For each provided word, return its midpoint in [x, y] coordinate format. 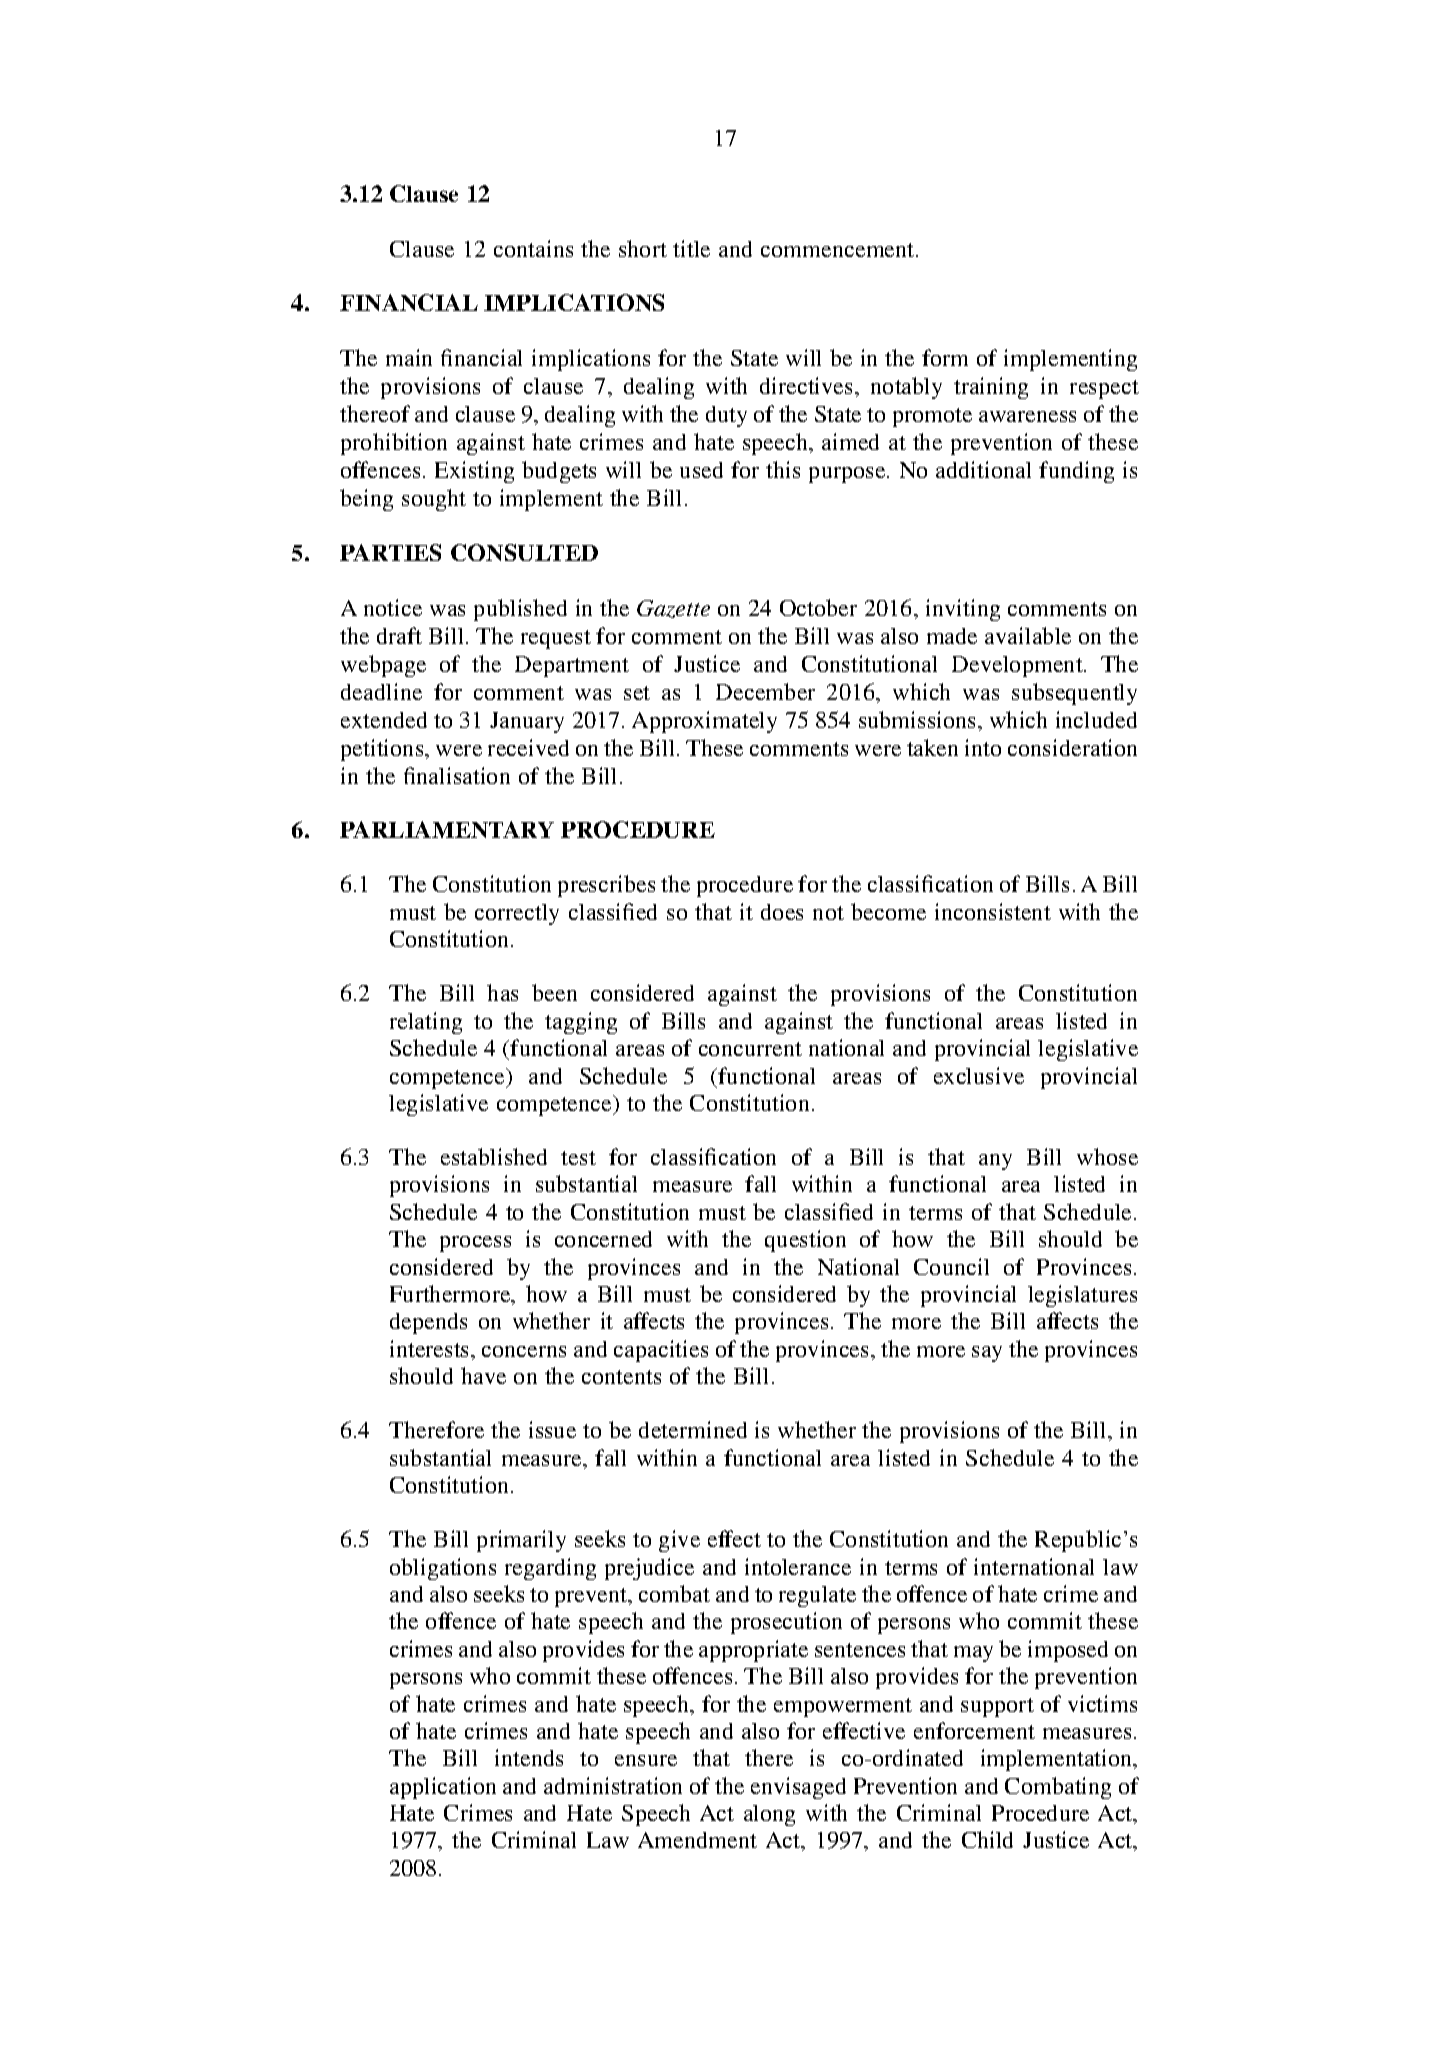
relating [426, 1023]
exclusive [979, 1075]
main [409, 357]
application [443, 1788]
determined [693, 1429]
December [765, 691]
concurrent [750, 1049]
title [691, 248]
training [991, 388]
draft [399, 635]
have [483, 1375]
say [987, 1354]
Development [1018, 666]
